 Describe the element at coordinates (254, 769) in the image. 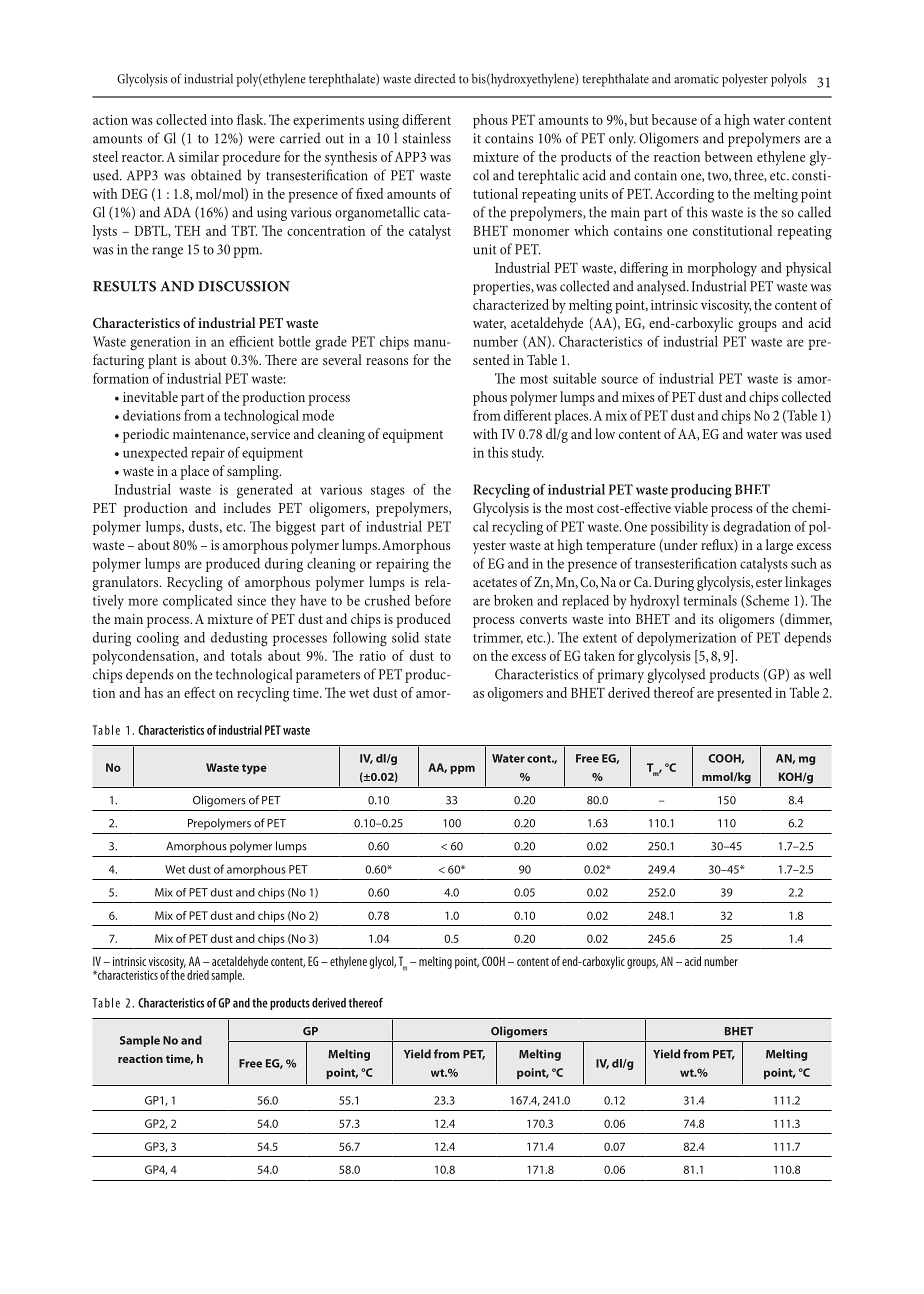

I see `type` at that location.
